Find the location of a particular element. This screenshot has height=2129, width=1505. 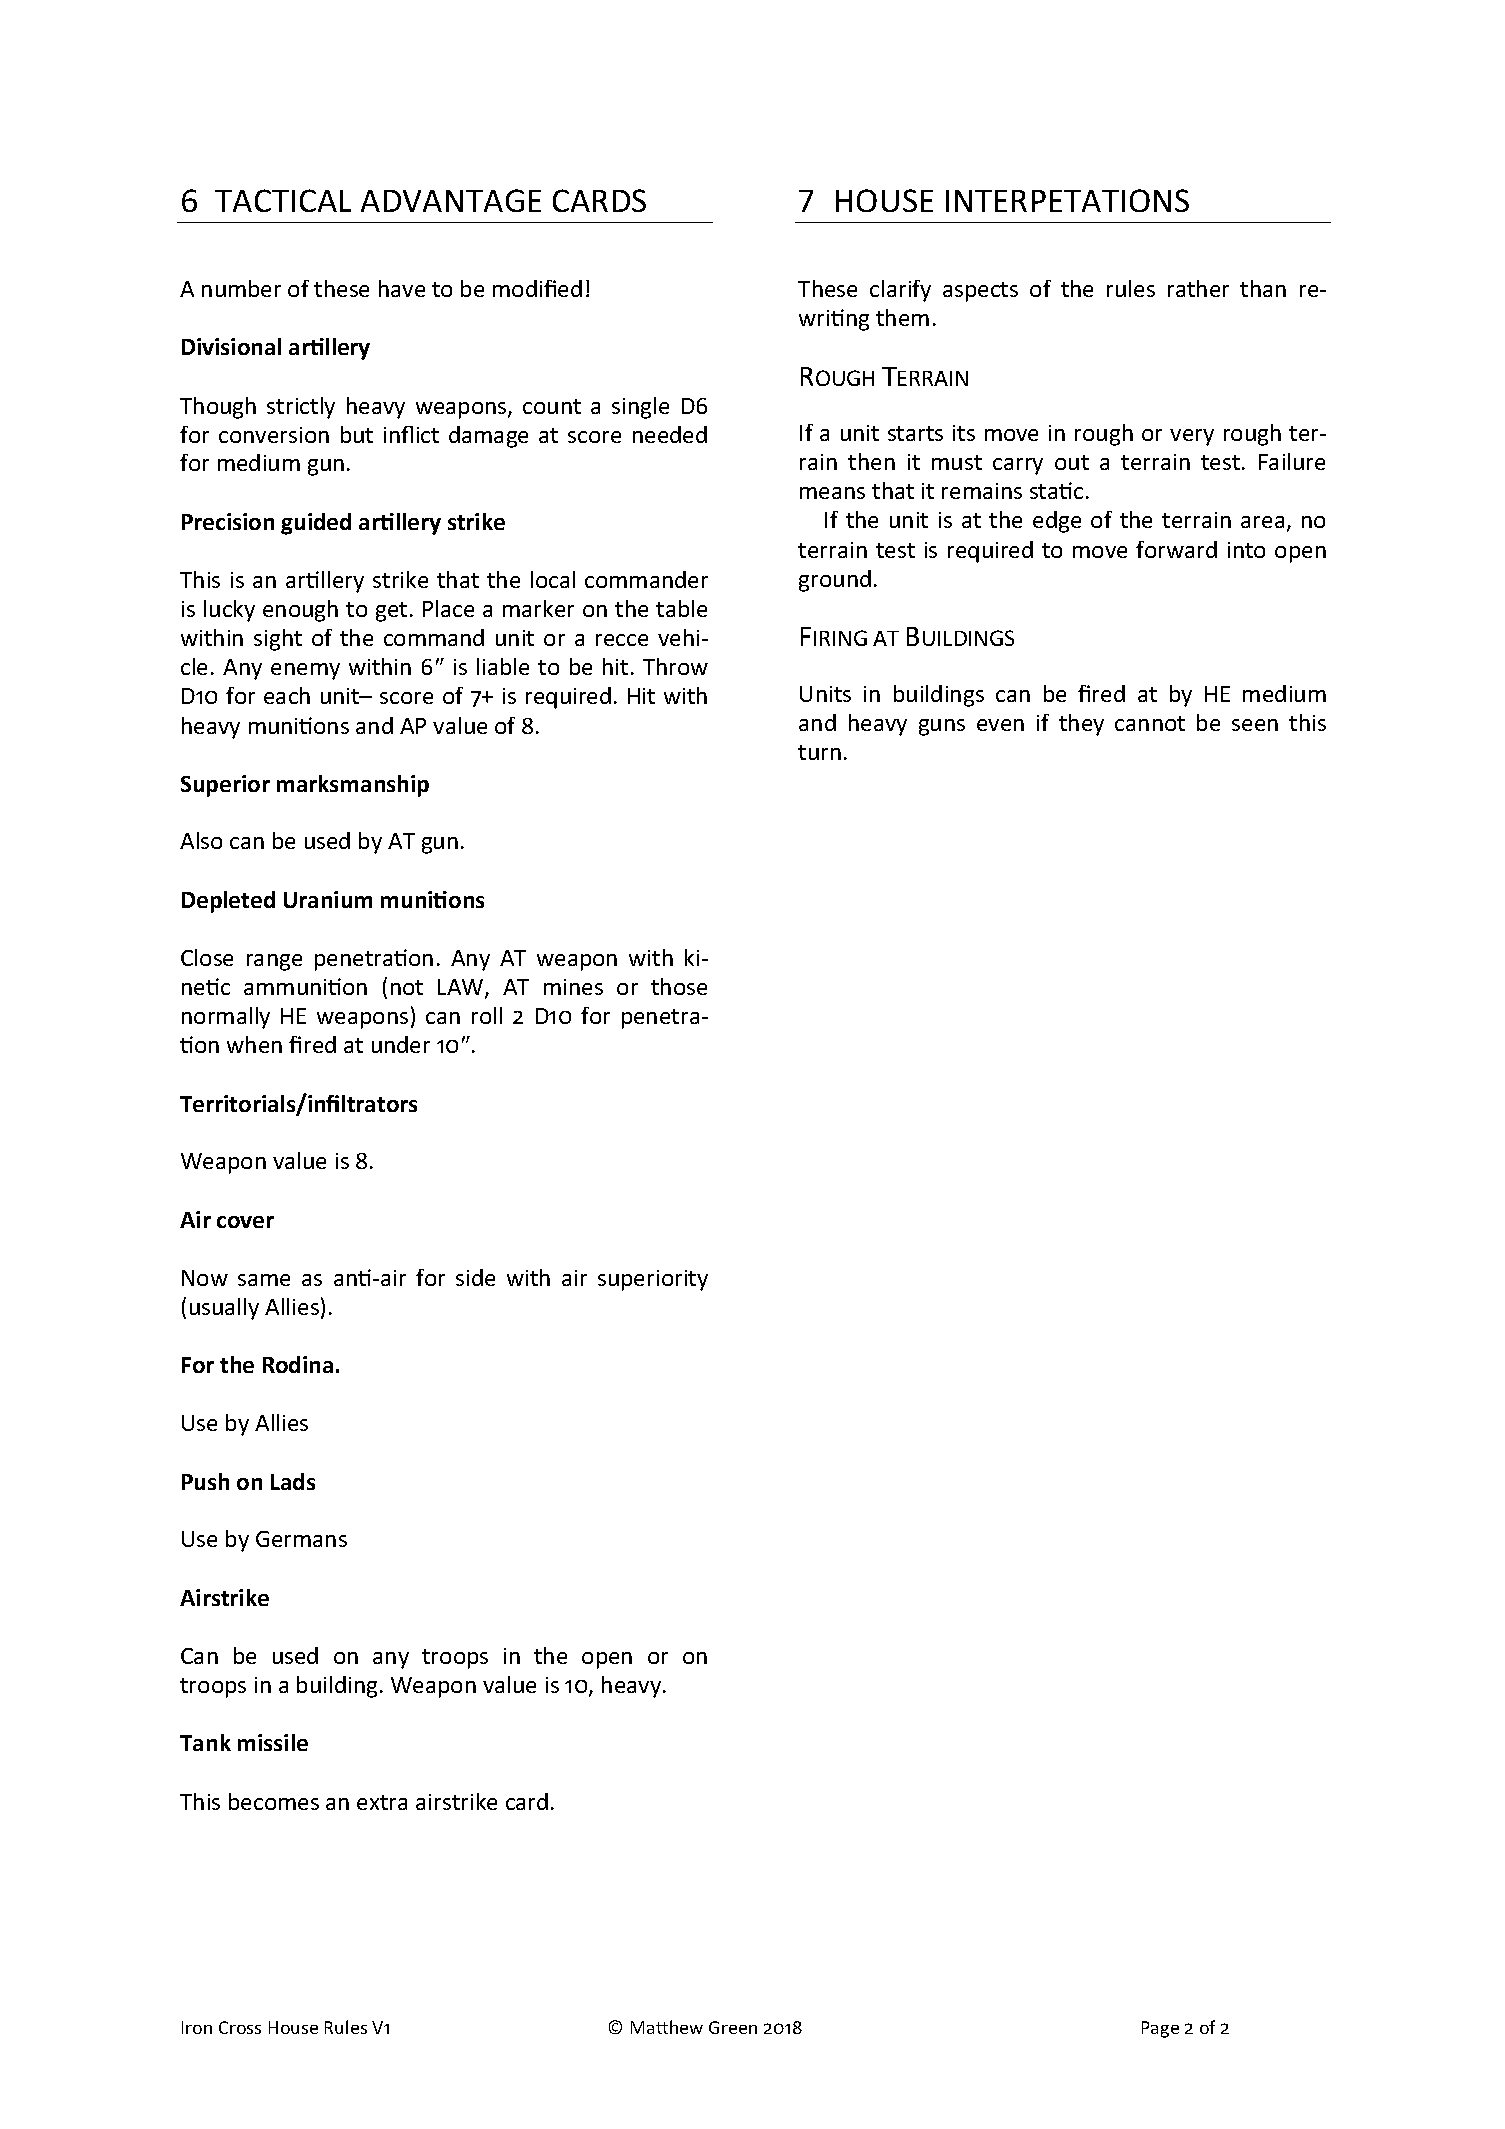

rather is located at coordinates (1198, 288).
